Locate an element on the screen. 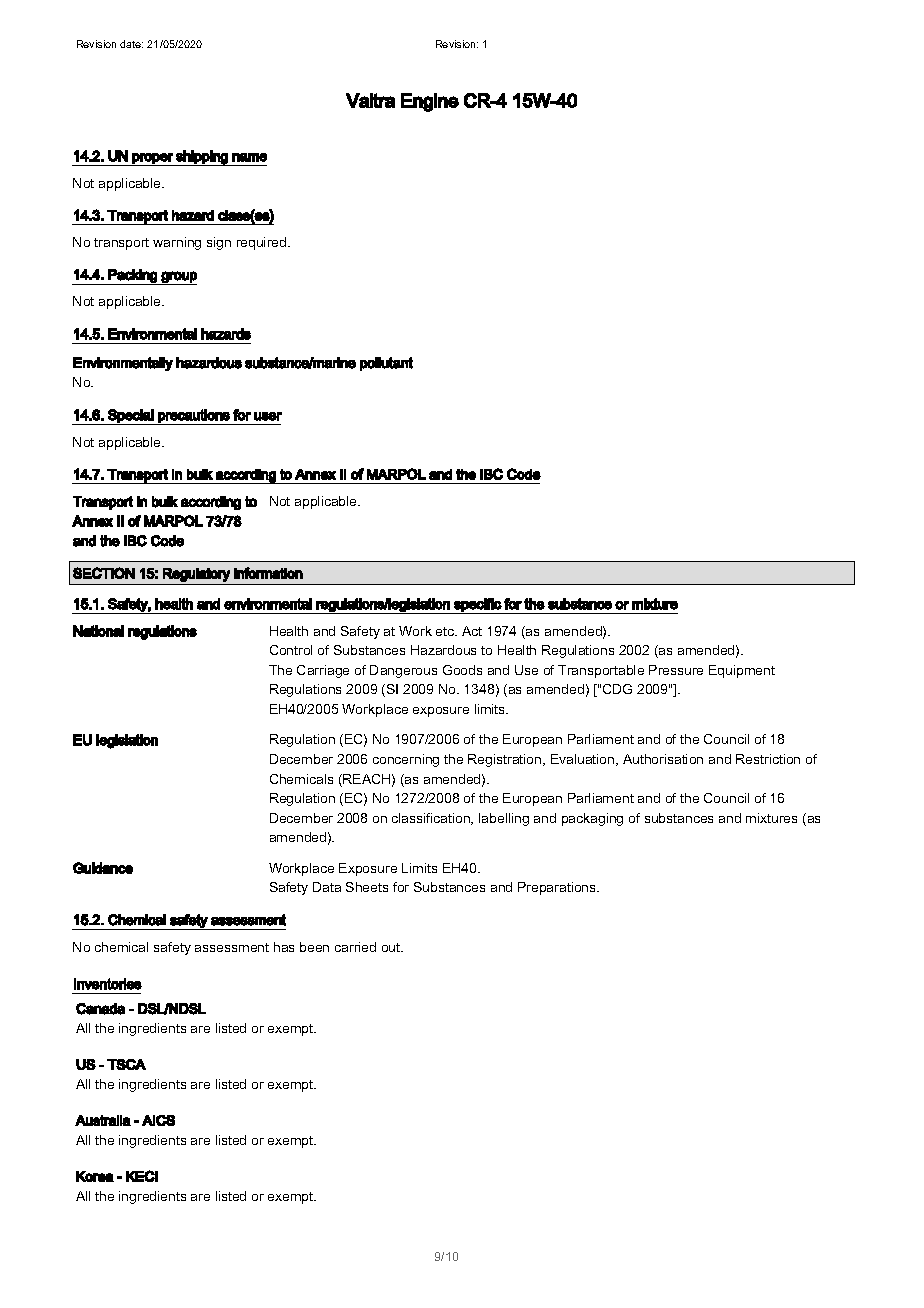 The image size is (924, 1308). date is located at coordinates (131, 44).
